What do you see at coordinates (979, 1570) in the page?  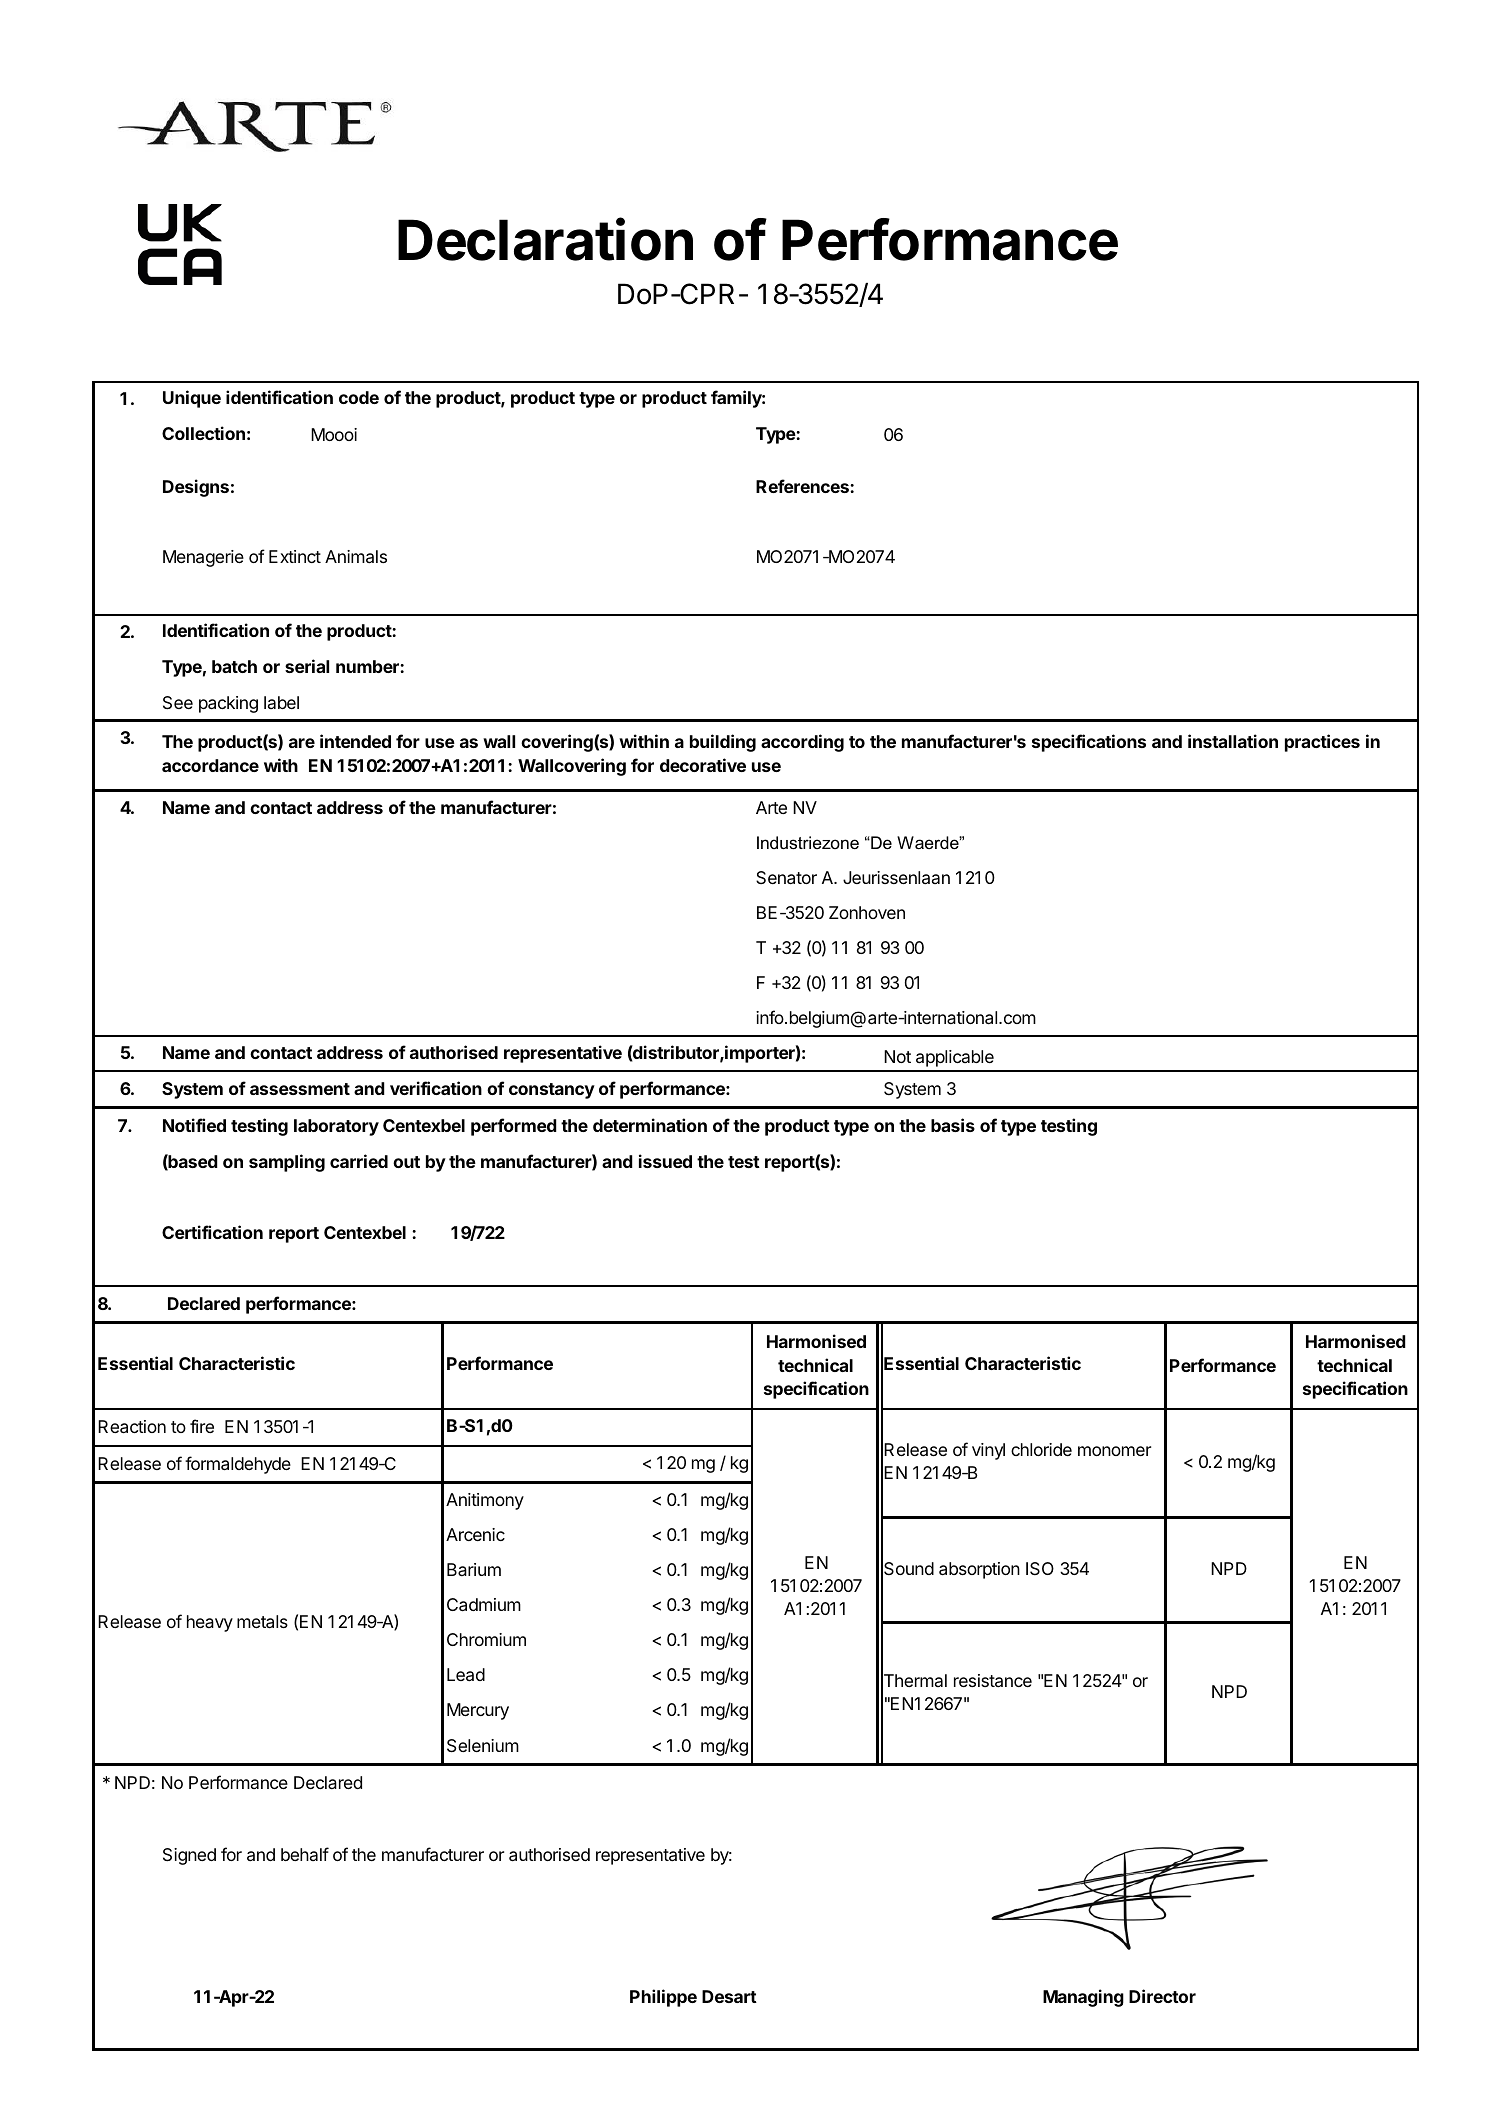 I see `absorption` at bounding box center [979, 1570].
